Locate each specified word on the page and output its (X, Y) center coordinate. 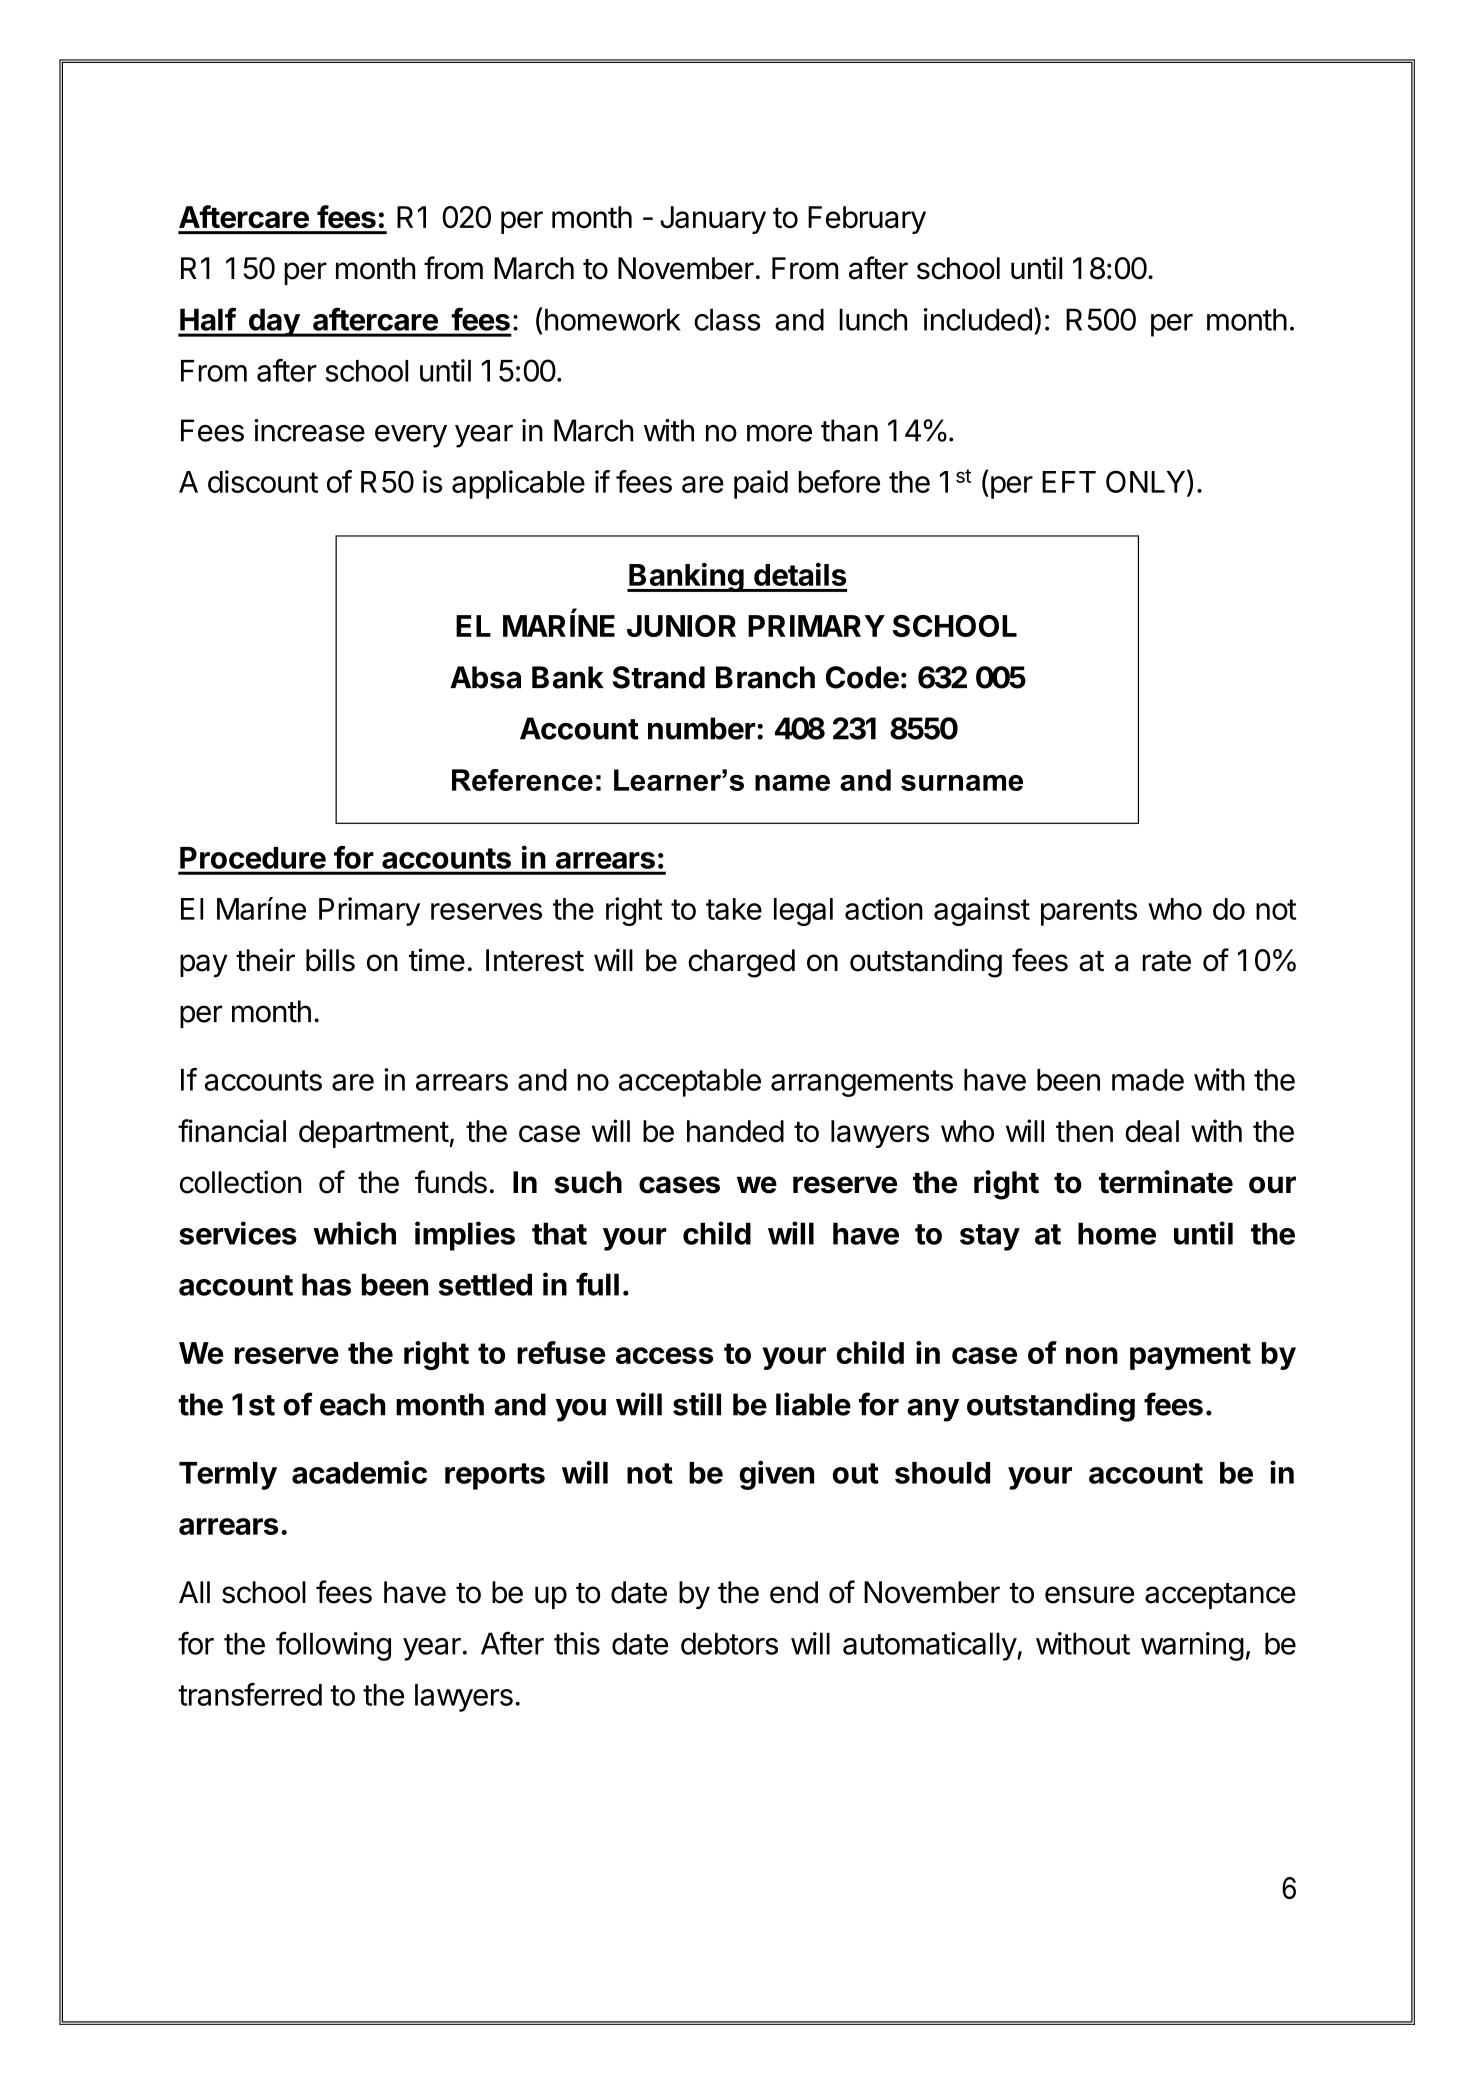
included (978, 319)
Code (862, 677)
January (713, 220)
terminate (1166, 1182)
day (273, 322)
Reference (522, 780)
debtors (729, 1643)
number (701, 728)
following (333, 1646)
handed (735, 1131)
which (354, 1233)
